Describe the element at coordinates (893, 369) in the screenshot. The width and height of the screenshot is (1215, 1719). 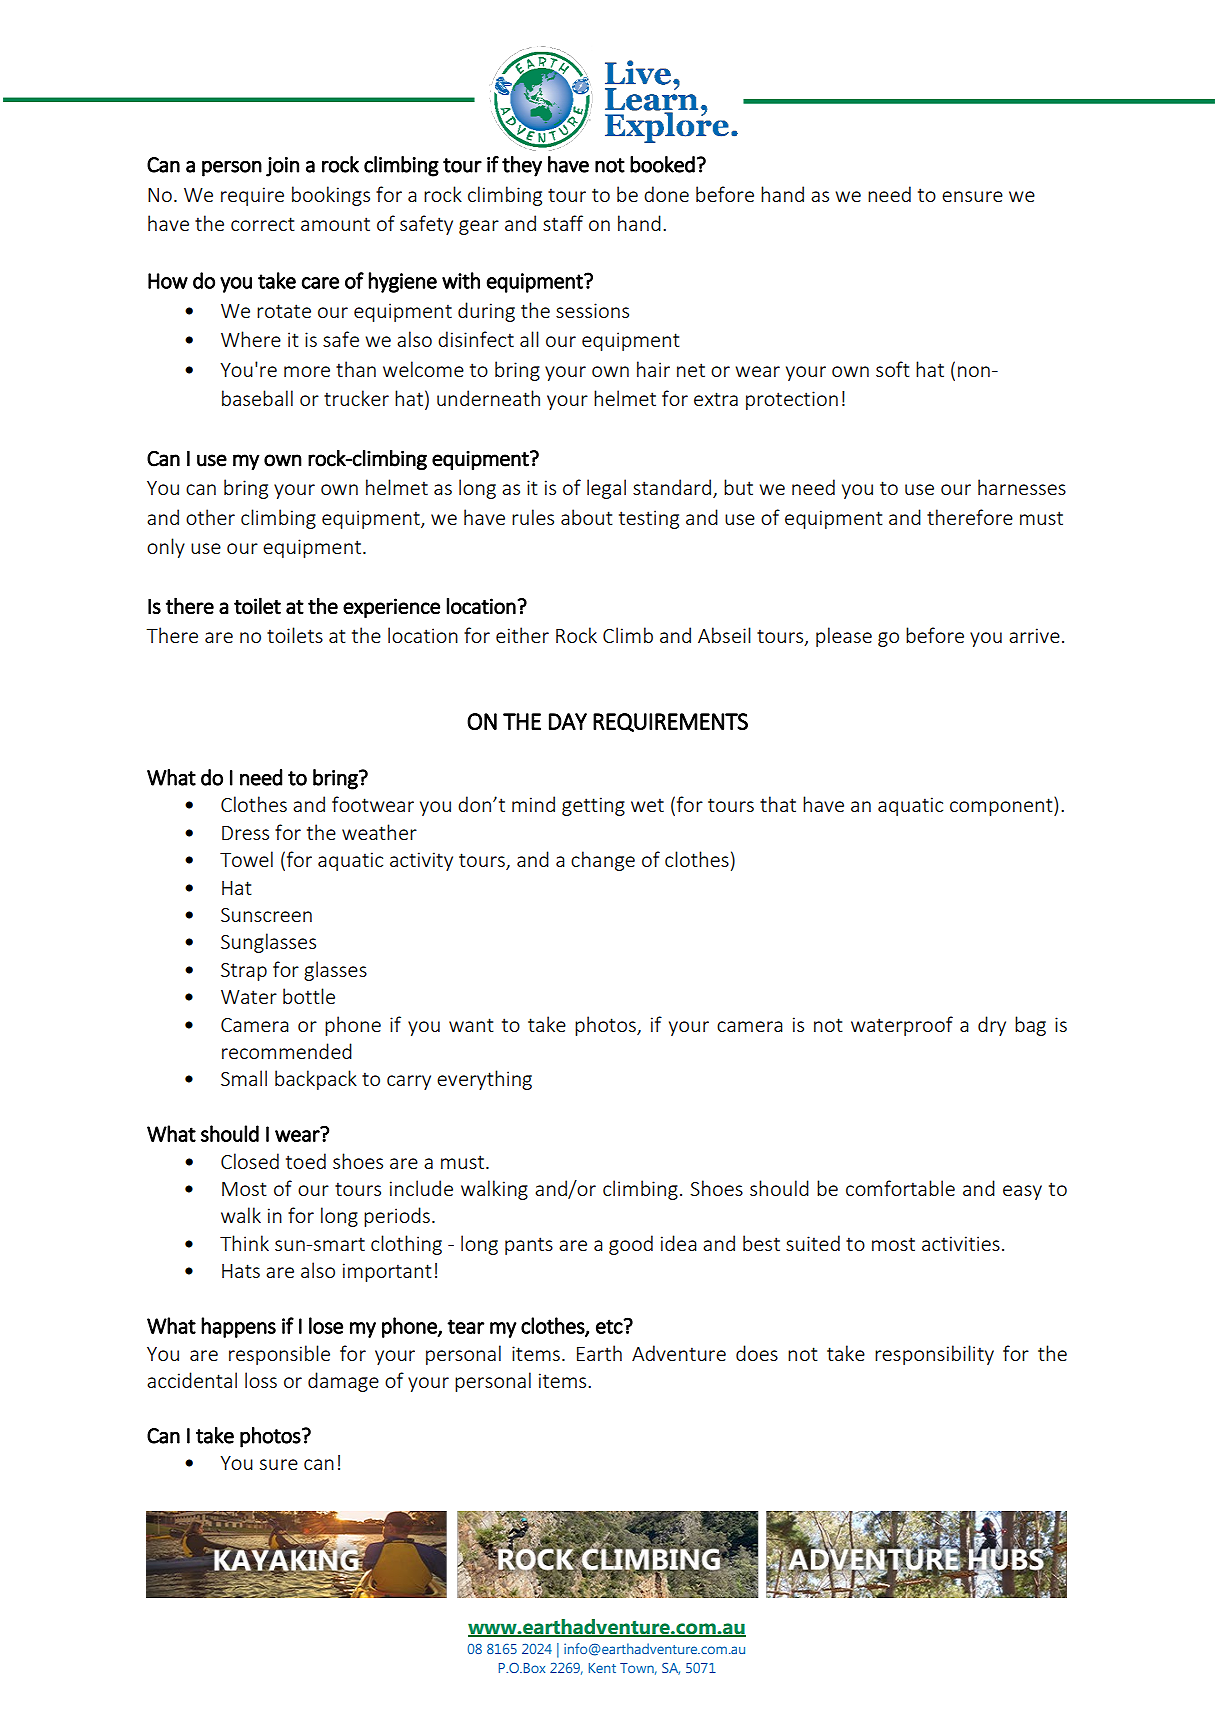
I see `soft` at that location.
